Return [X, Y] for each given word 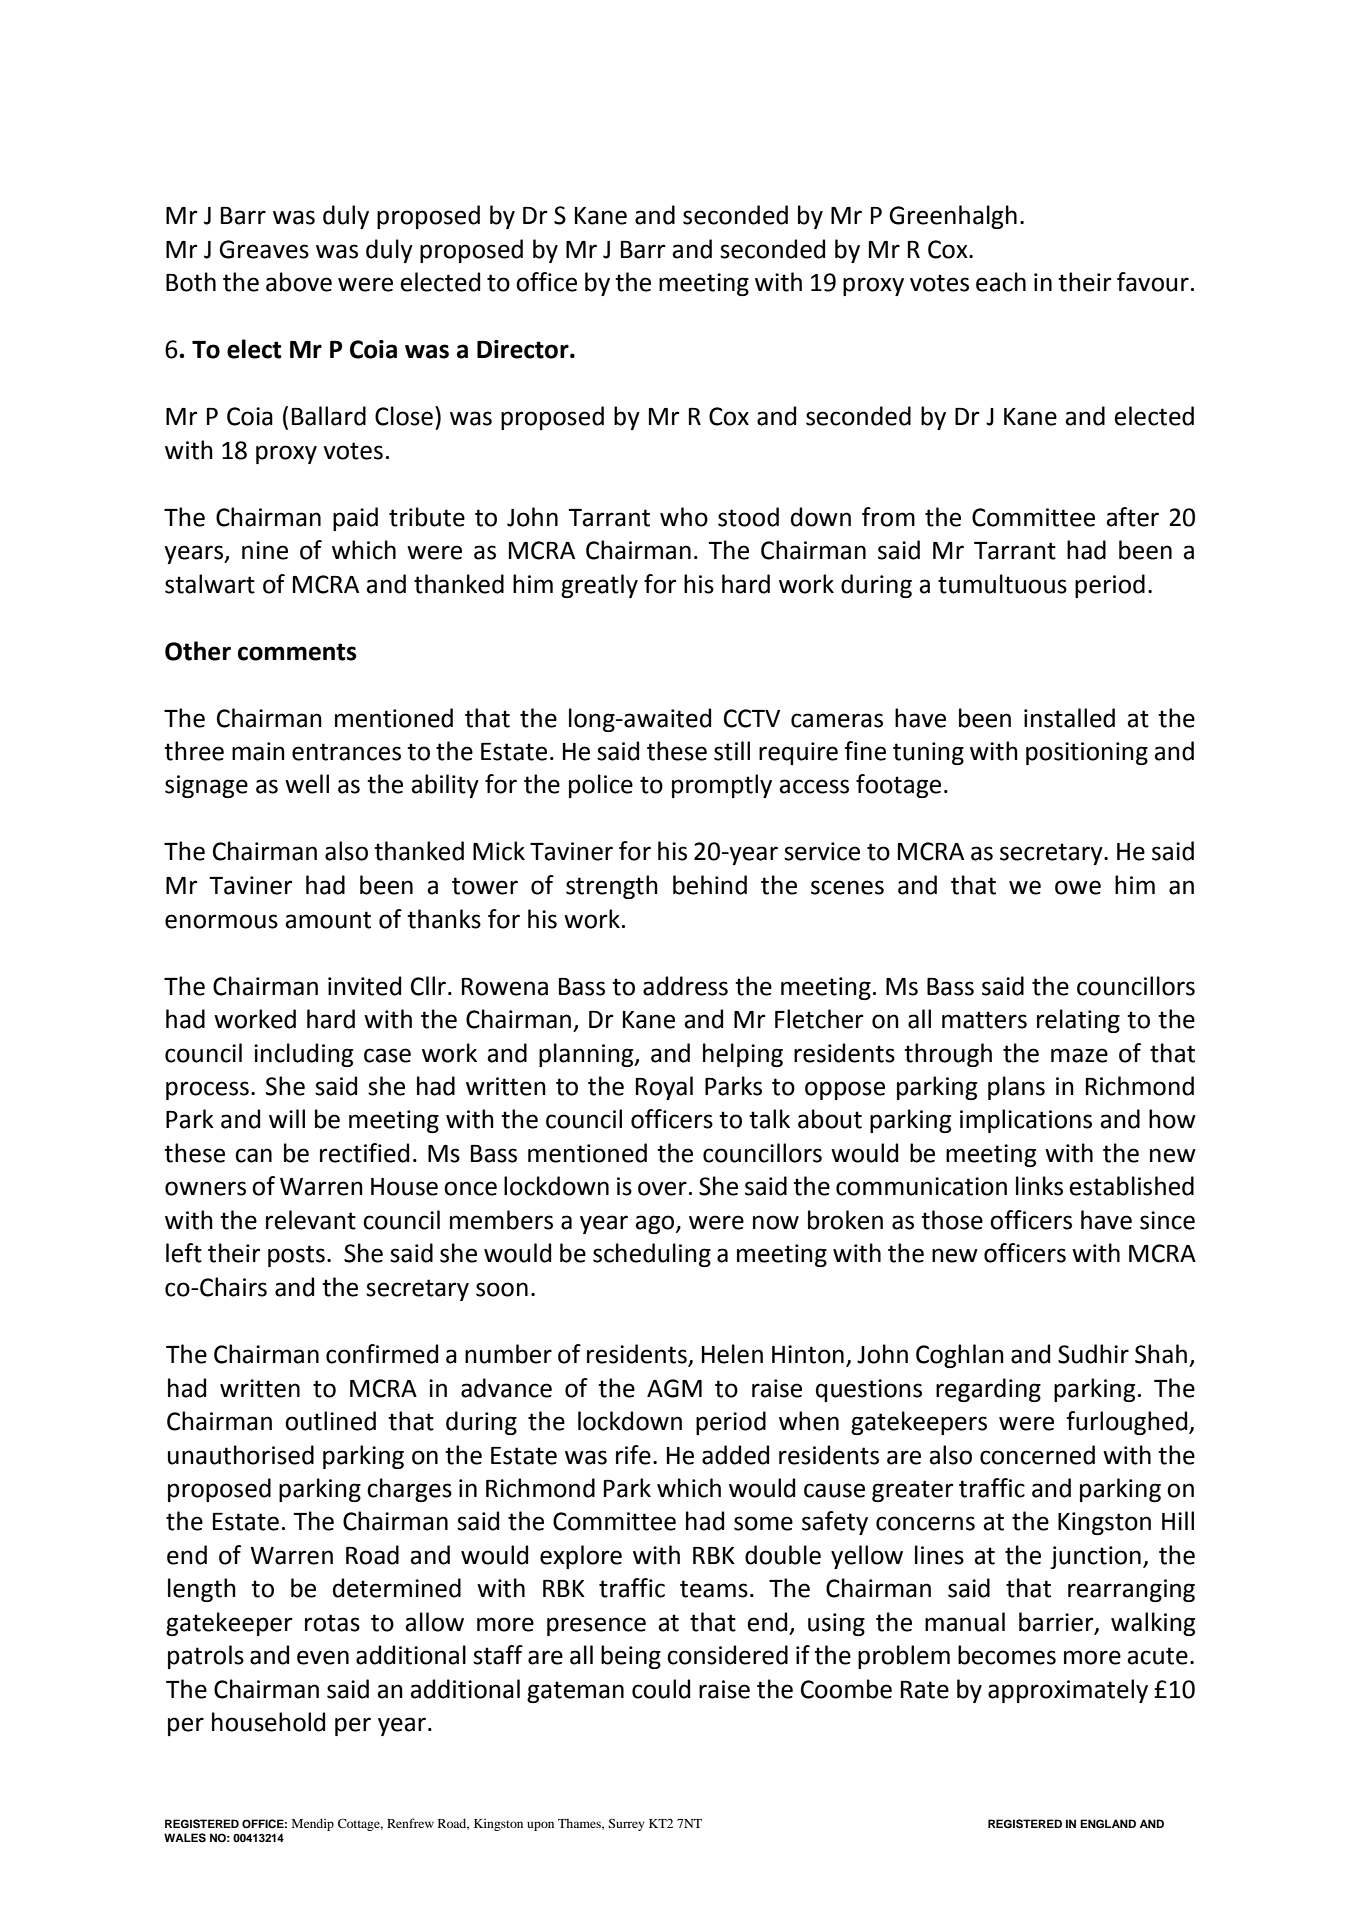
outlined [330, 1421]
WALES [185, 1838]
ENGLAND [1108, 1824]
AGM [674, 1388]
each [1001, 282]
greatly [599, 586]
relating [1078, 1021]
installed [1069, 718]
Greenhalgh [953, 217]
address [685, 986]
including [303, 1055]
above [299, 282]
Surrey [626, 1824]
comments [297, 652]
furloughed [1128, 1423]
